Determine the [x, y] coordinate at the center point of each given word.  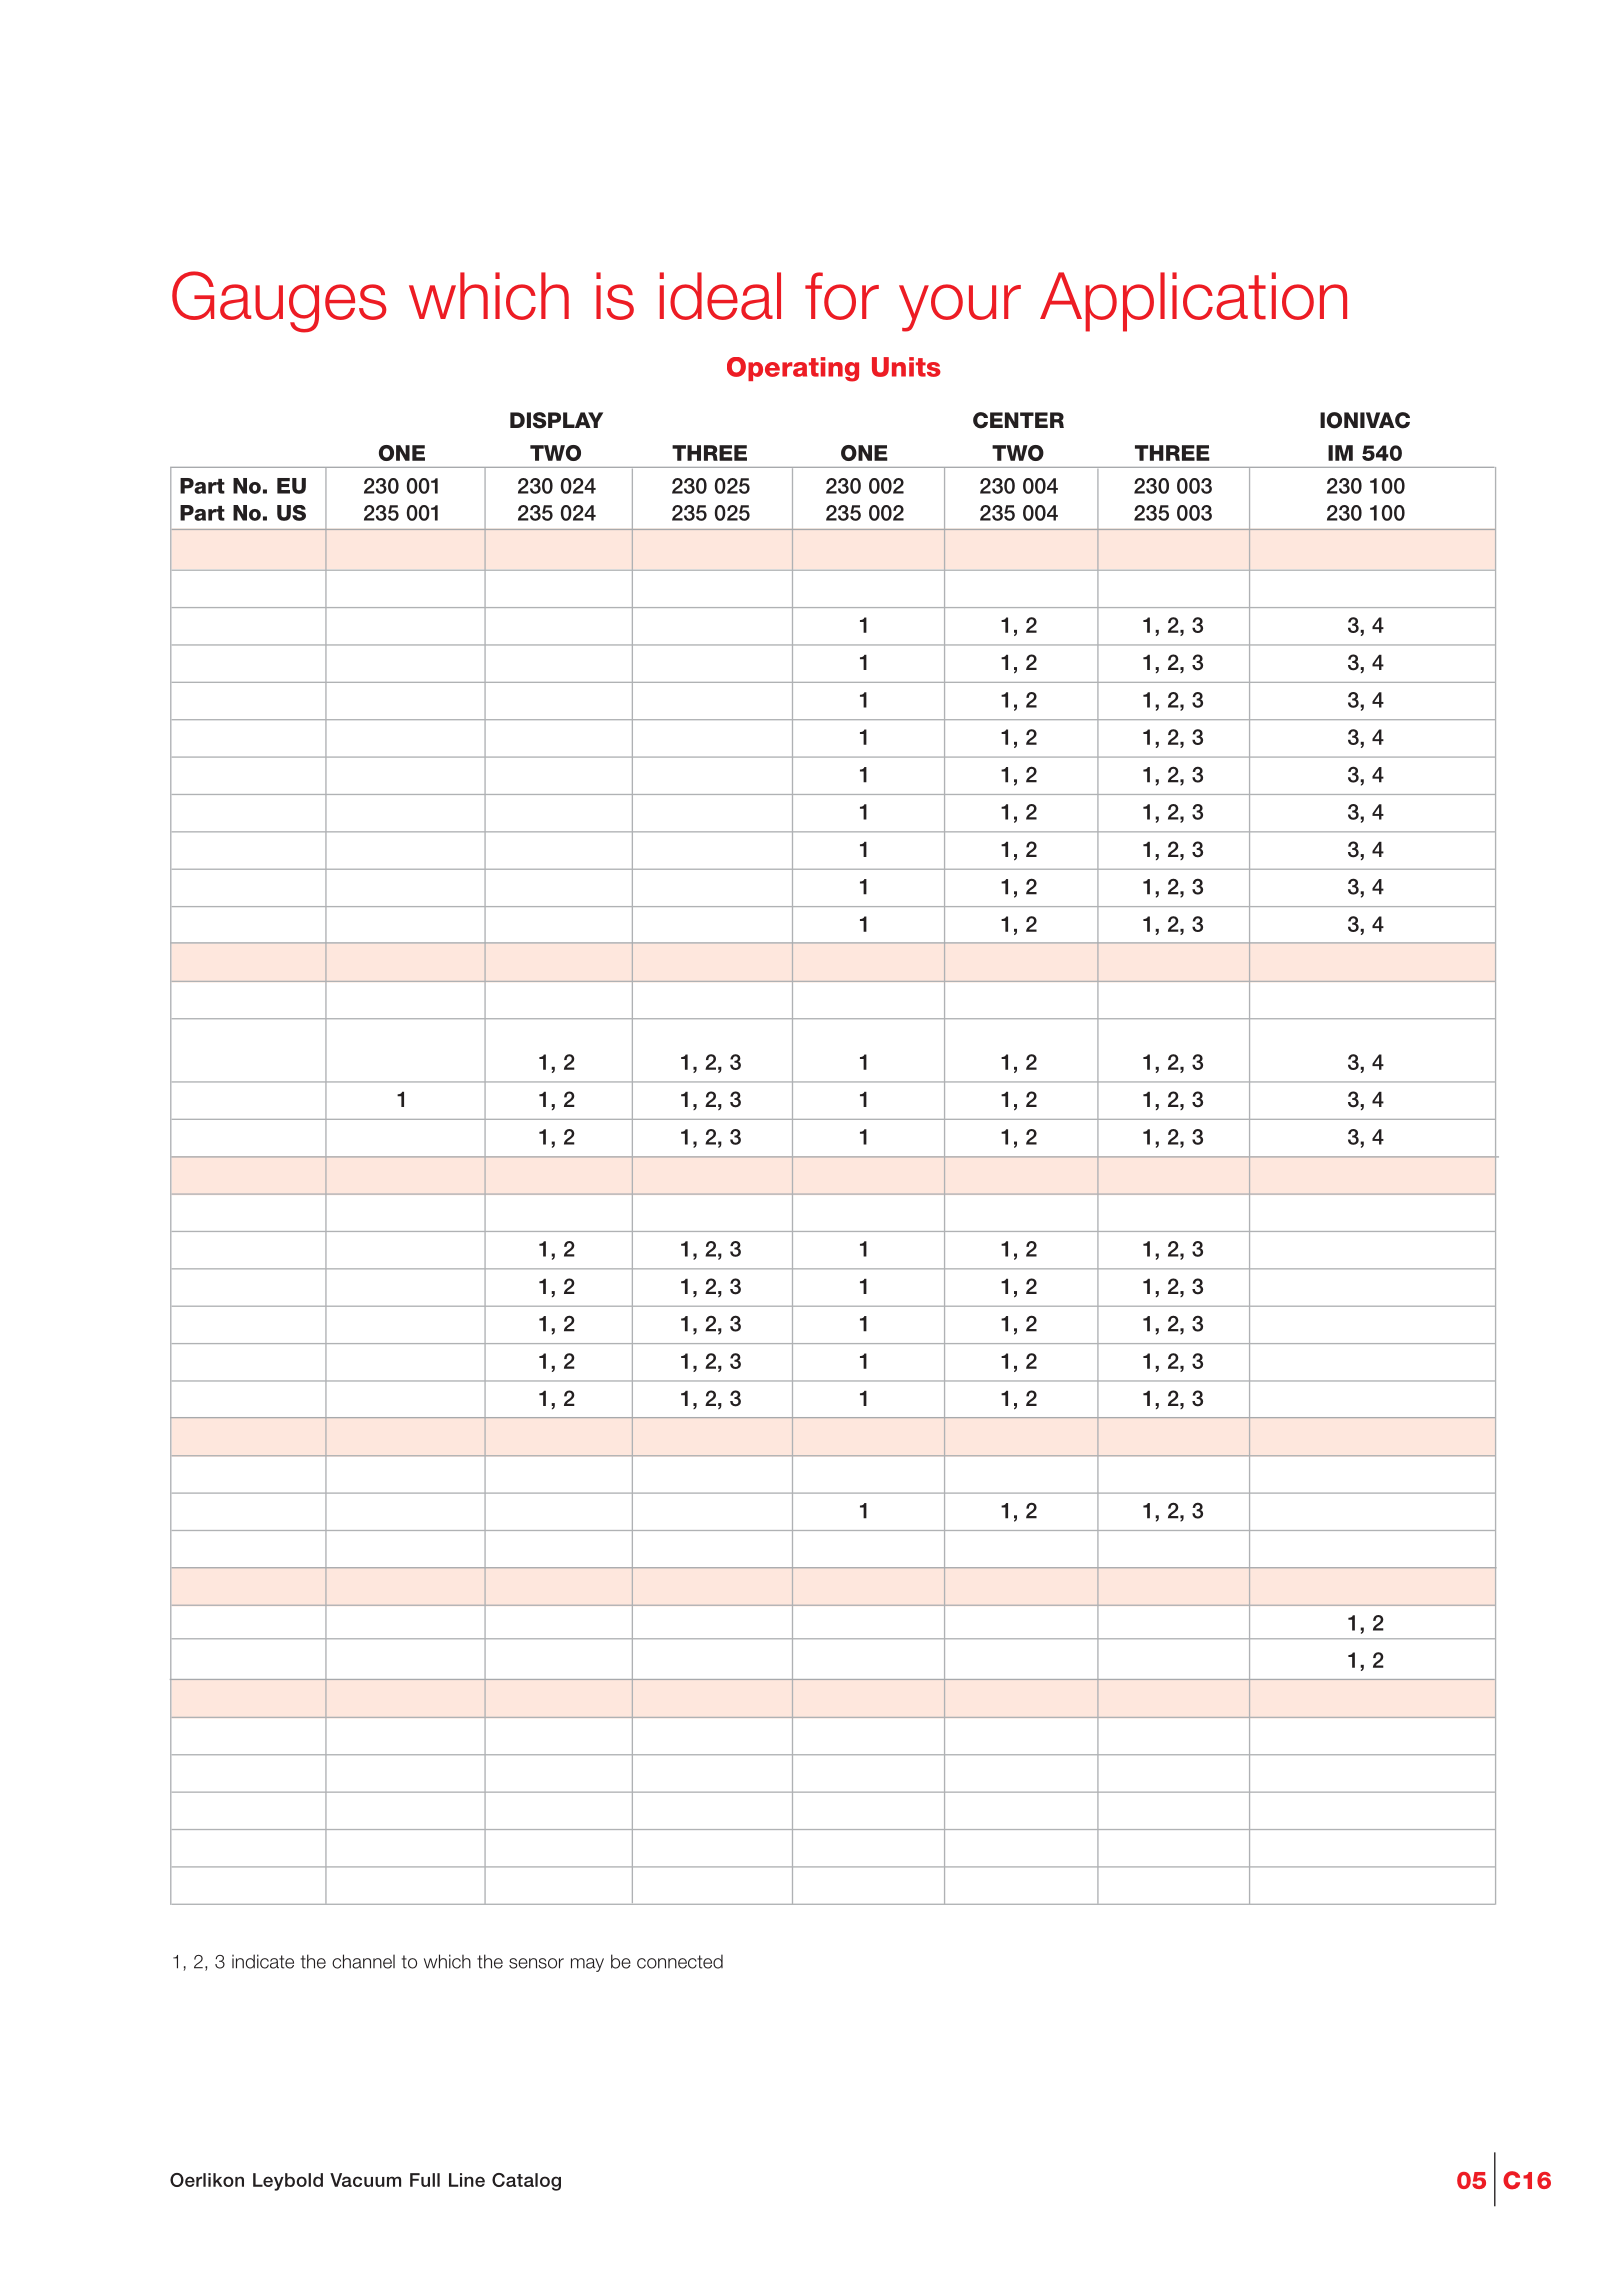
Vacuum [365, 2180]
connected [680, 1961]
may [587, 1965]
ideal [720, 296]
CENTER [1018, 420]
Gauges [279, 302]
